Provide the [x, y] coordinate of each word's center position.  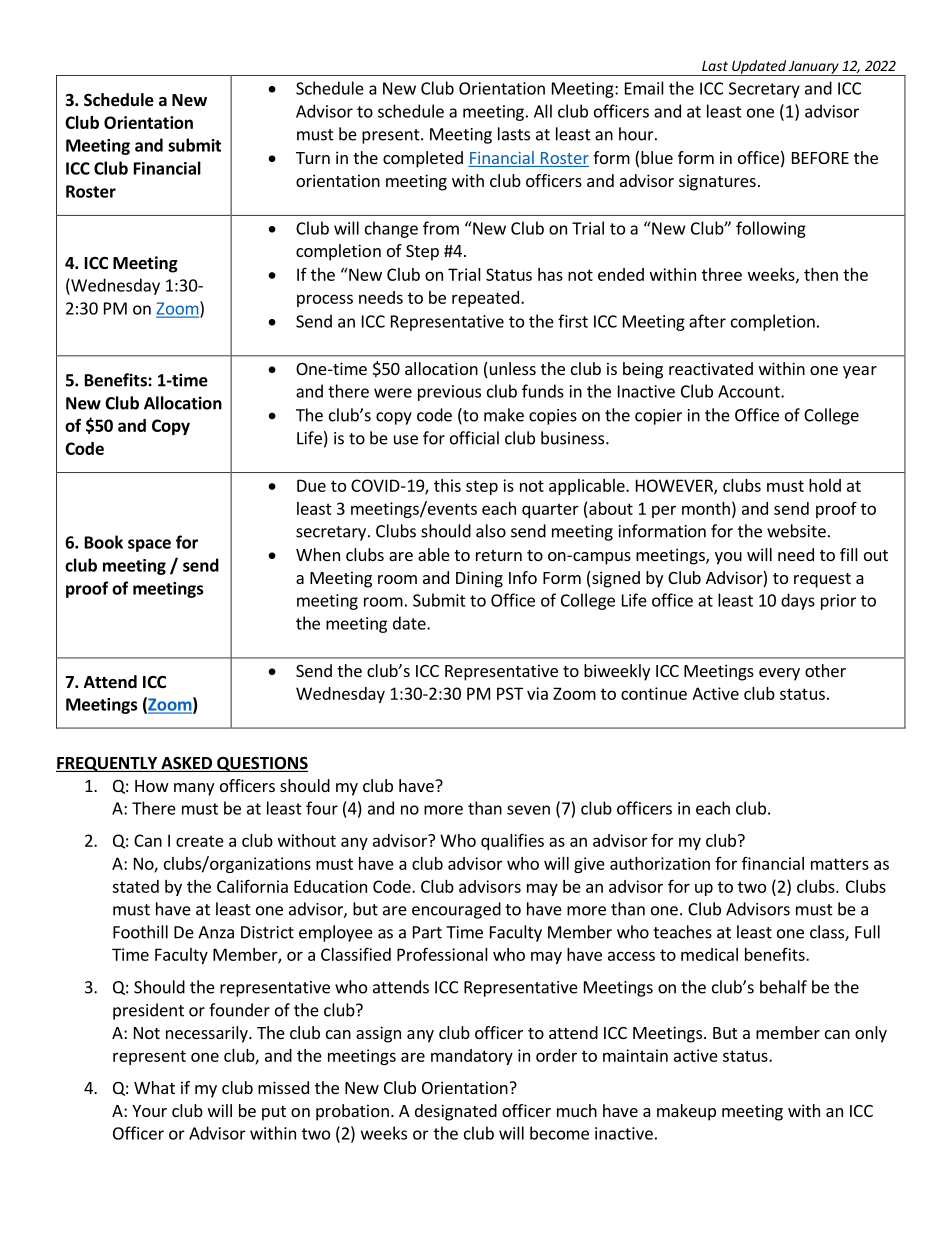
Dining [479, 579]
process [325, 300]
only [871, 1034]
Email [644, 88]
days [798, 601]
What [154, 1087]
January [814, 68]
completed [423, 159]
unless [511, 370]
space [149, 545]
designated [456, 1112]
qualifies [512, 841]
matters [840, 864]
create [200, 841]
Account [750, 391]
